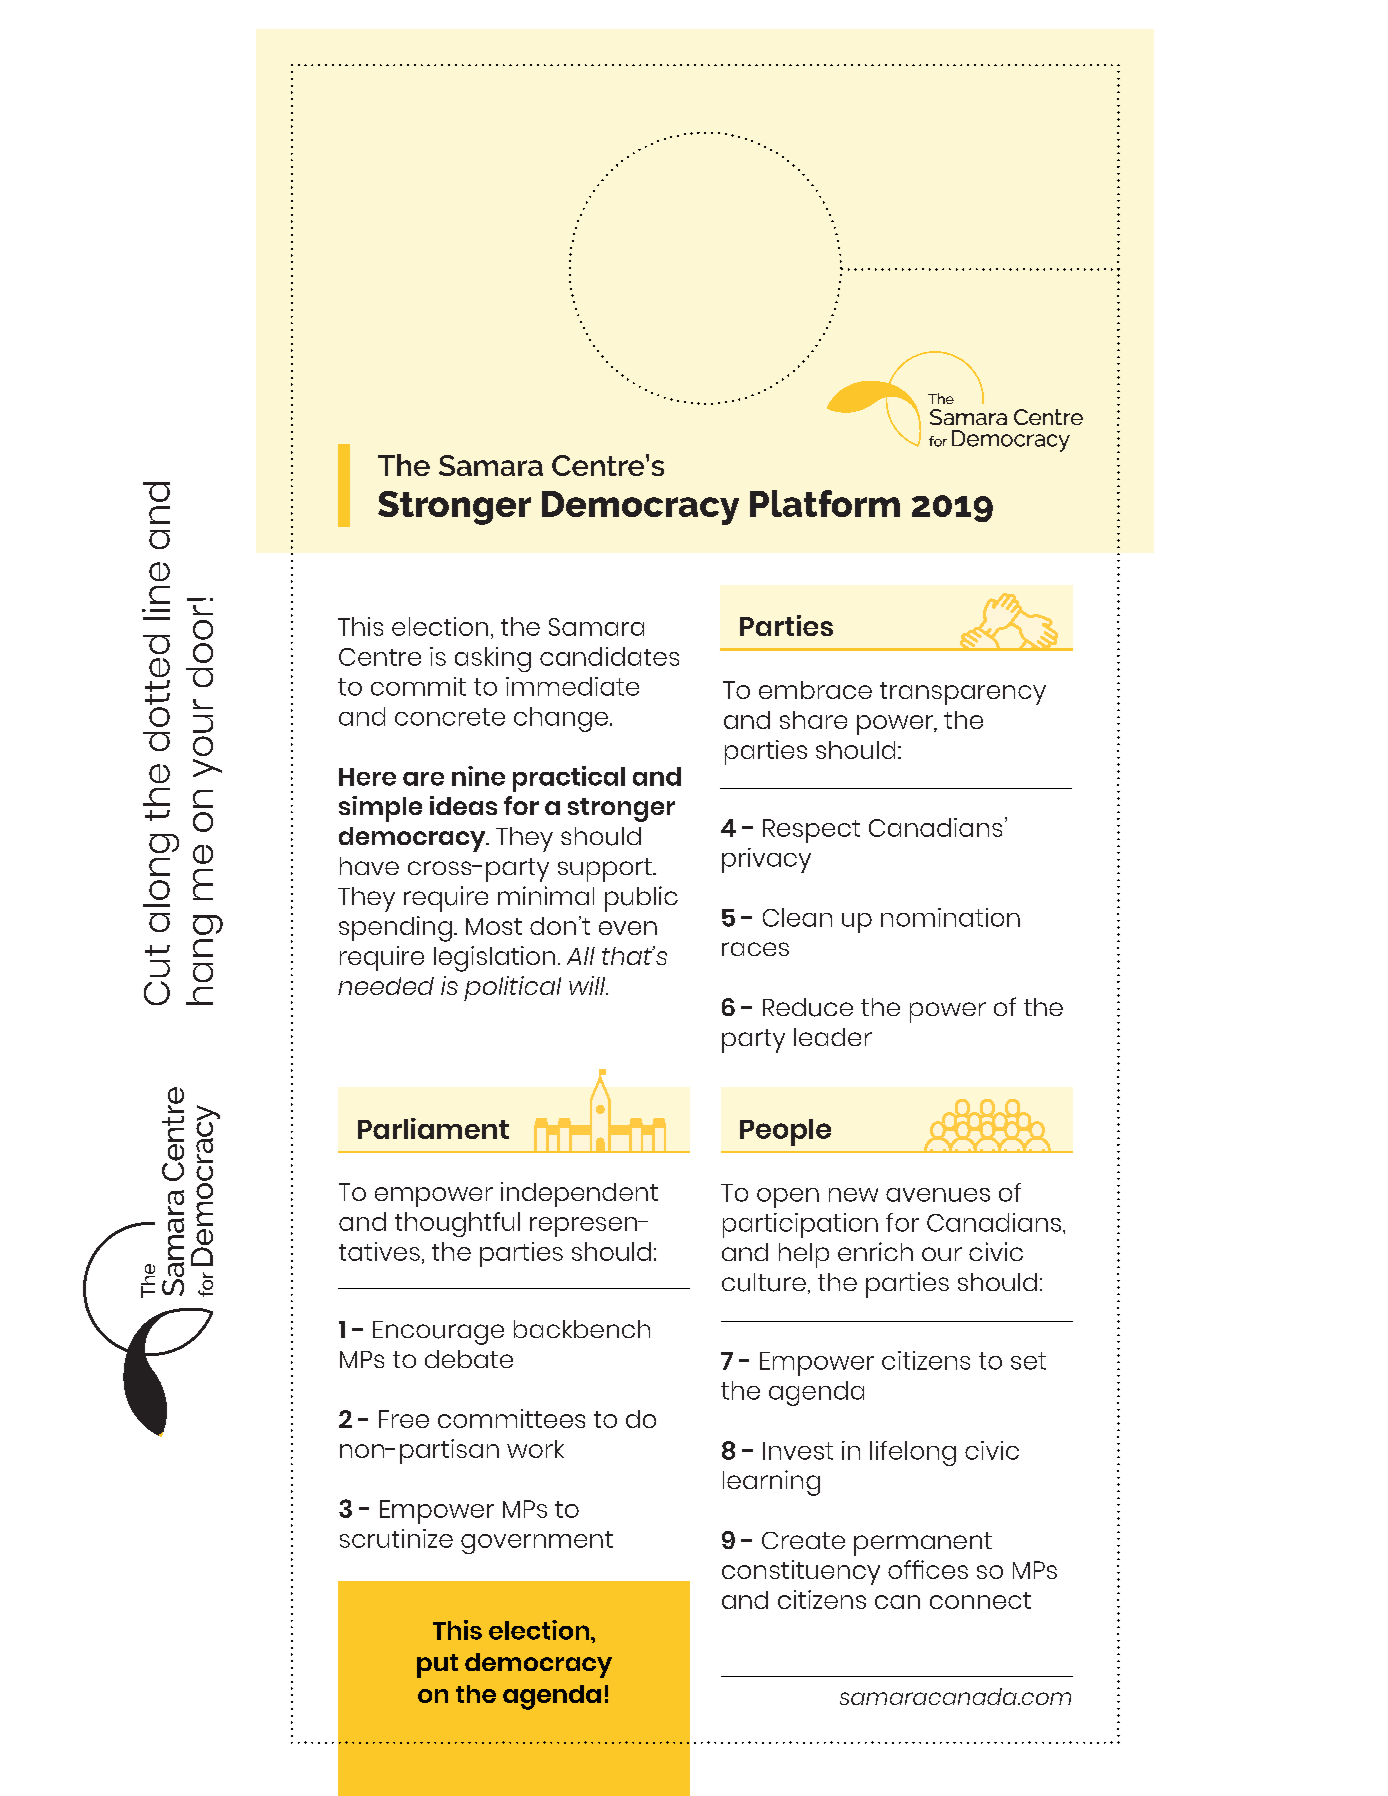 This screenshot has width=1388, height=1796. Describe the element at coordinates (437, 1666) in the screenshot. I see `put` at that location.
